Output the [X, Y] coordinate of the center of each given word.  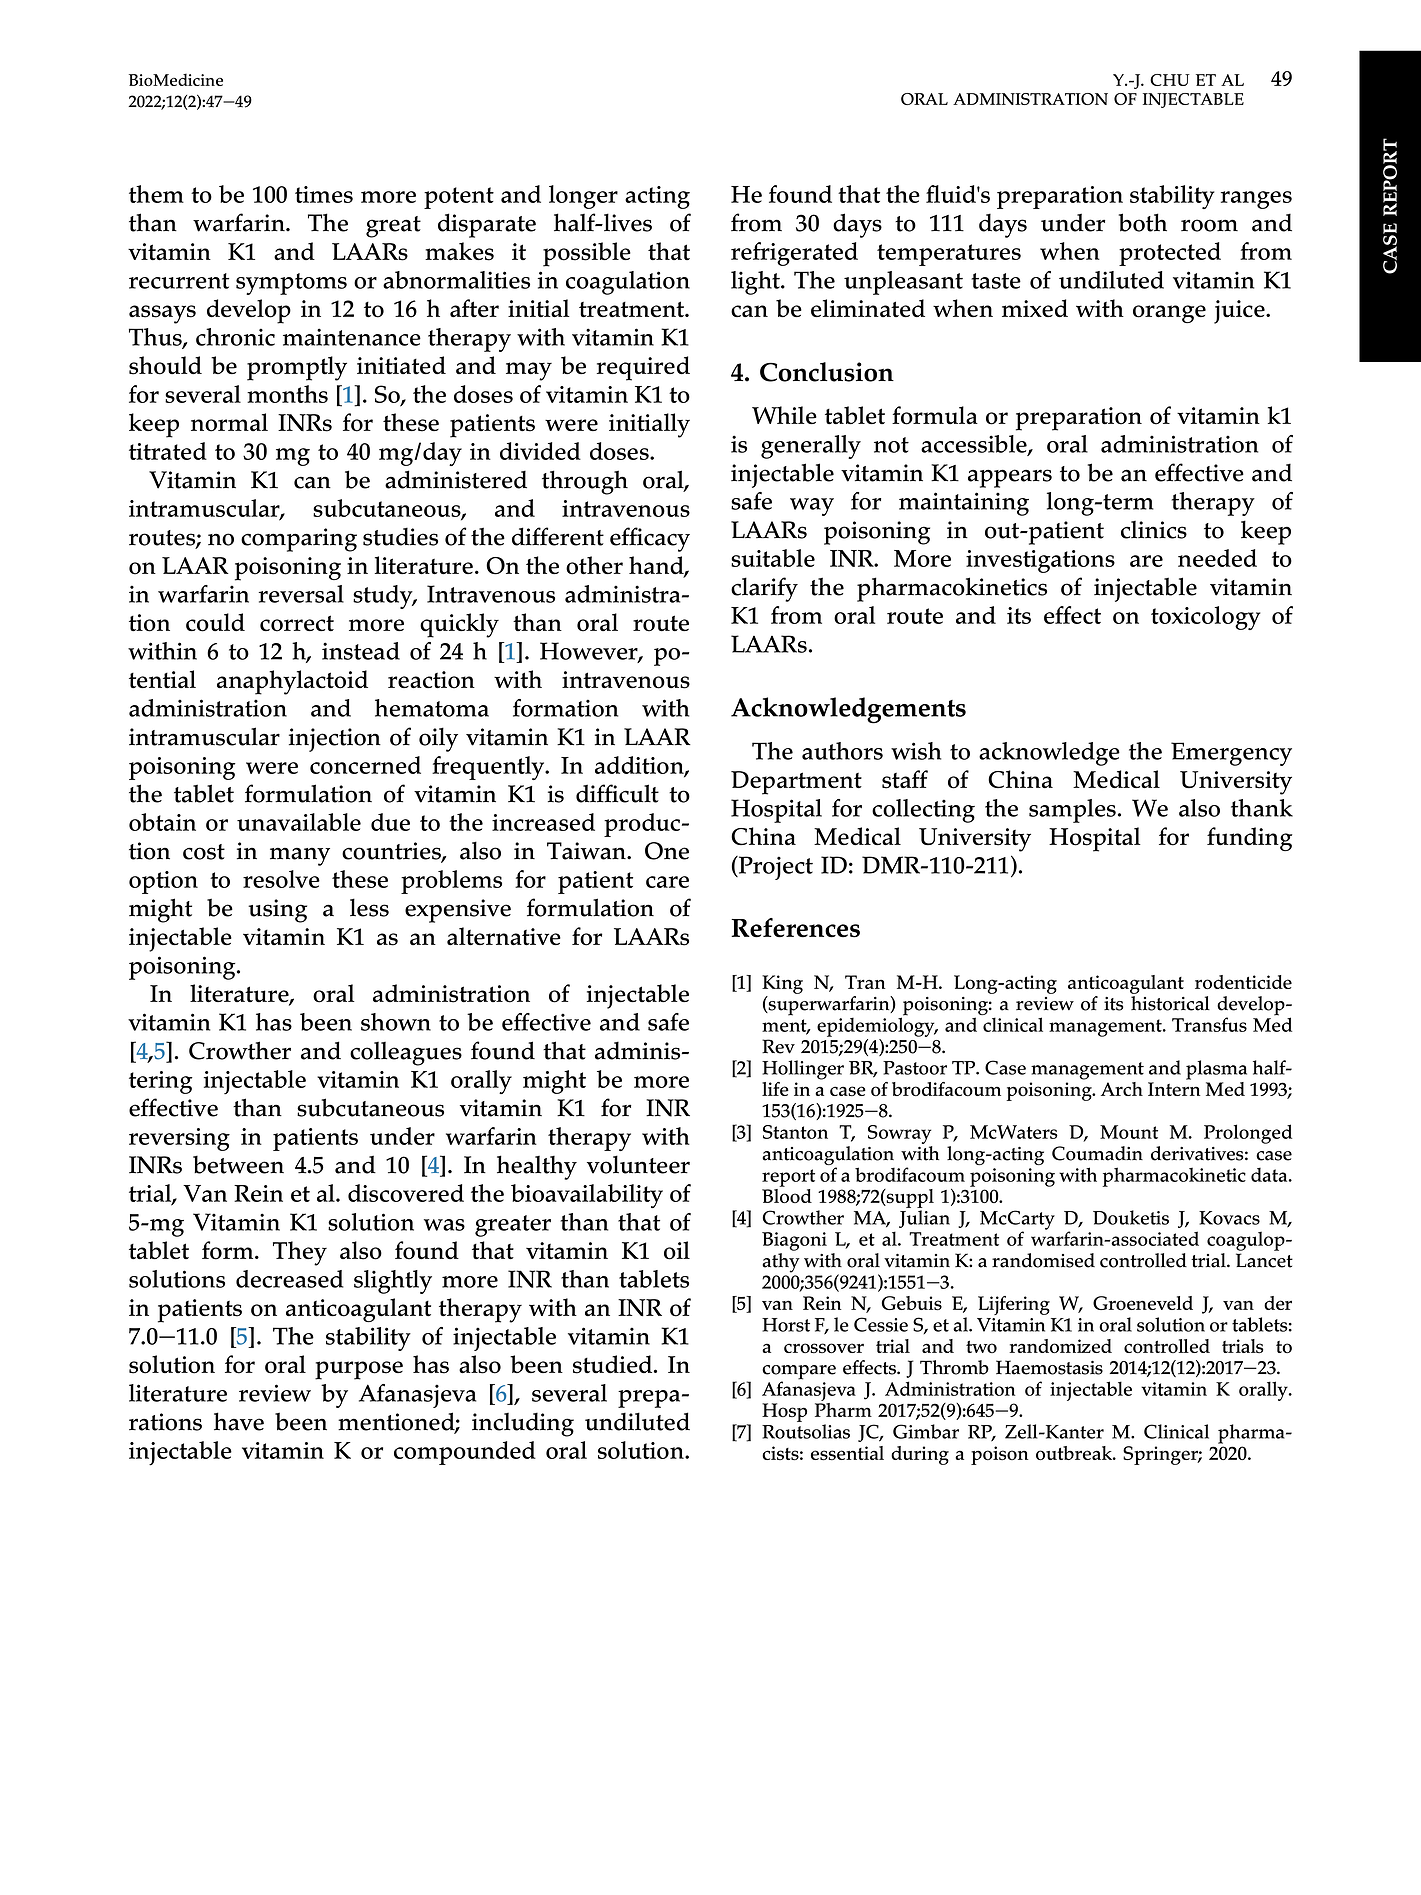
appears [1010, 478]
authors [842, 751]
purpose [359, 1370]
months [287, 394]
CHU [1170, 80]
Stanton [795, 1132]
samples [1072, 811]
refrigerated [794, 254]
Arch [1122, 1089]
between [238, 1164]
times [324, 194]
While [784, 415]
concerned [365, 765]
